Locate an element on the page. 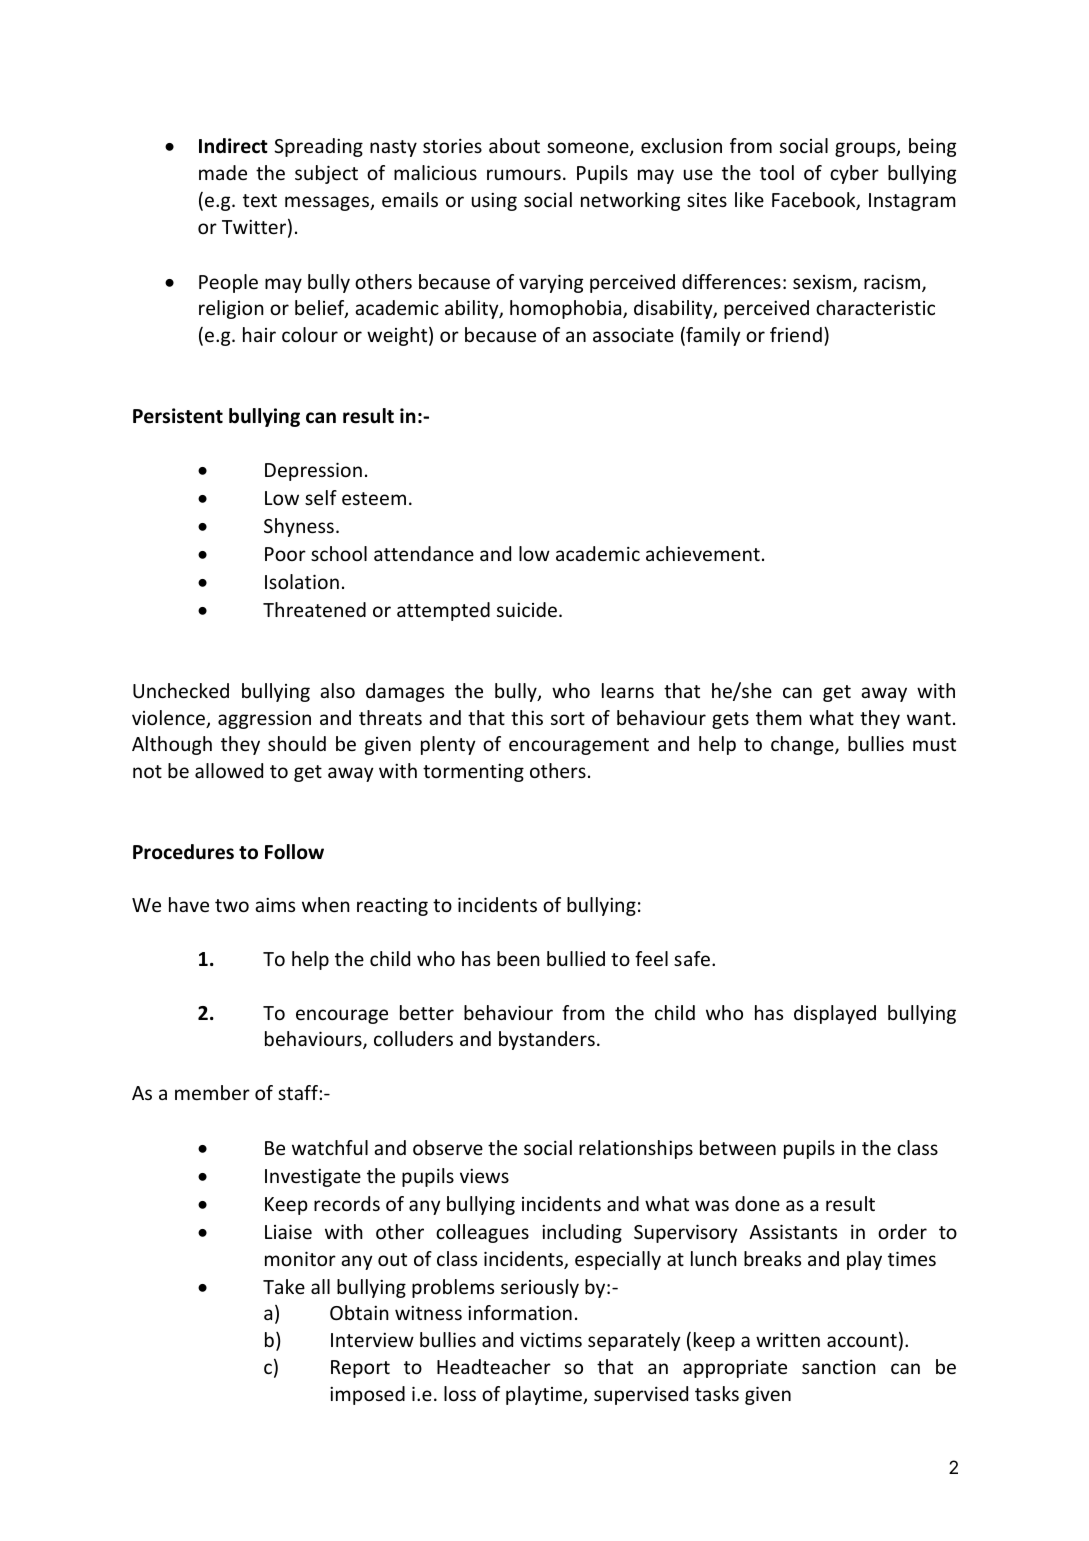 Image resolution: width=1089 pixels, height=1541 pixels. them is located at coordinates (779, 717).
